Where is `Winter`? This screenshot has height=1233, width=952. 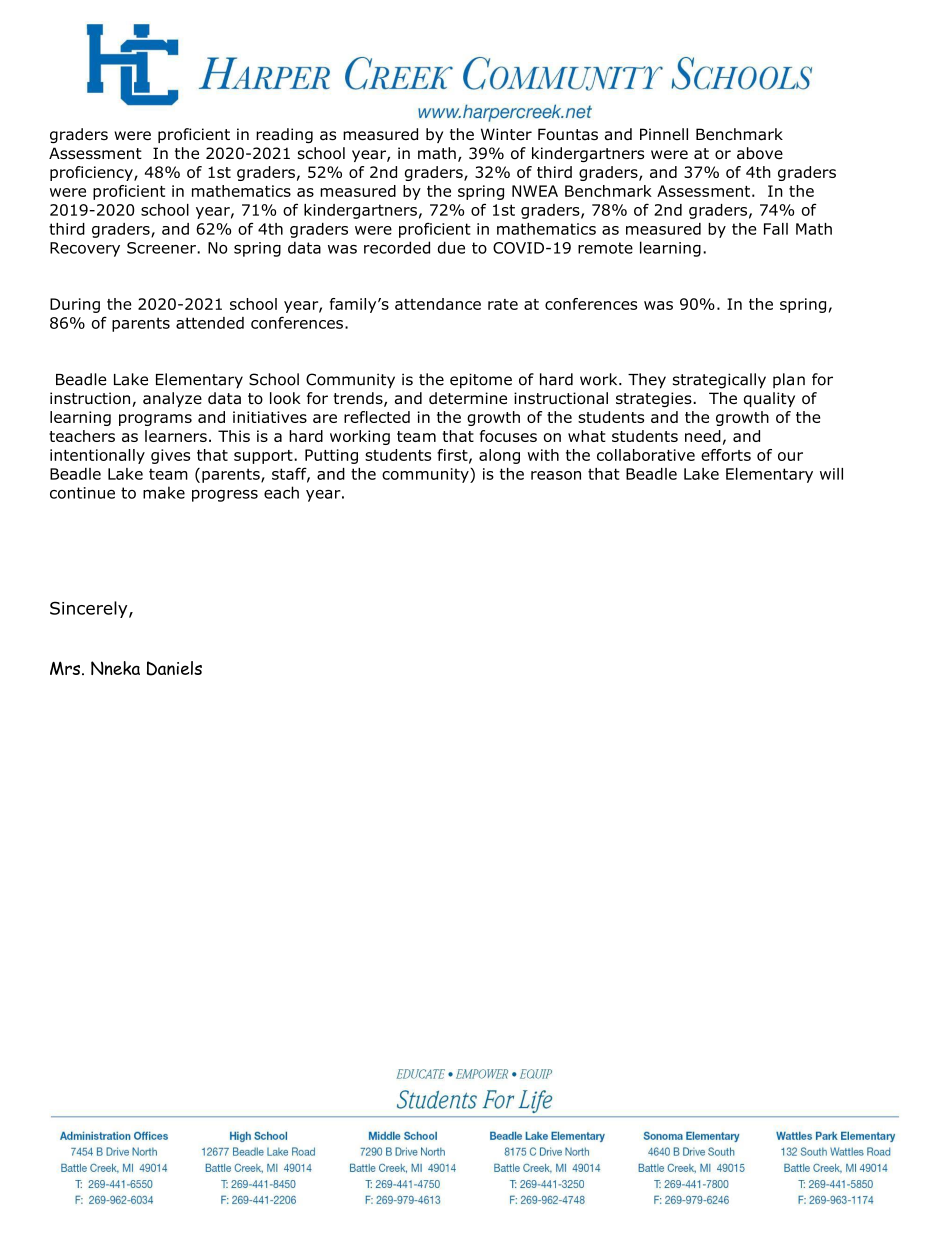
Winter is located at coordinates (506, 134).
